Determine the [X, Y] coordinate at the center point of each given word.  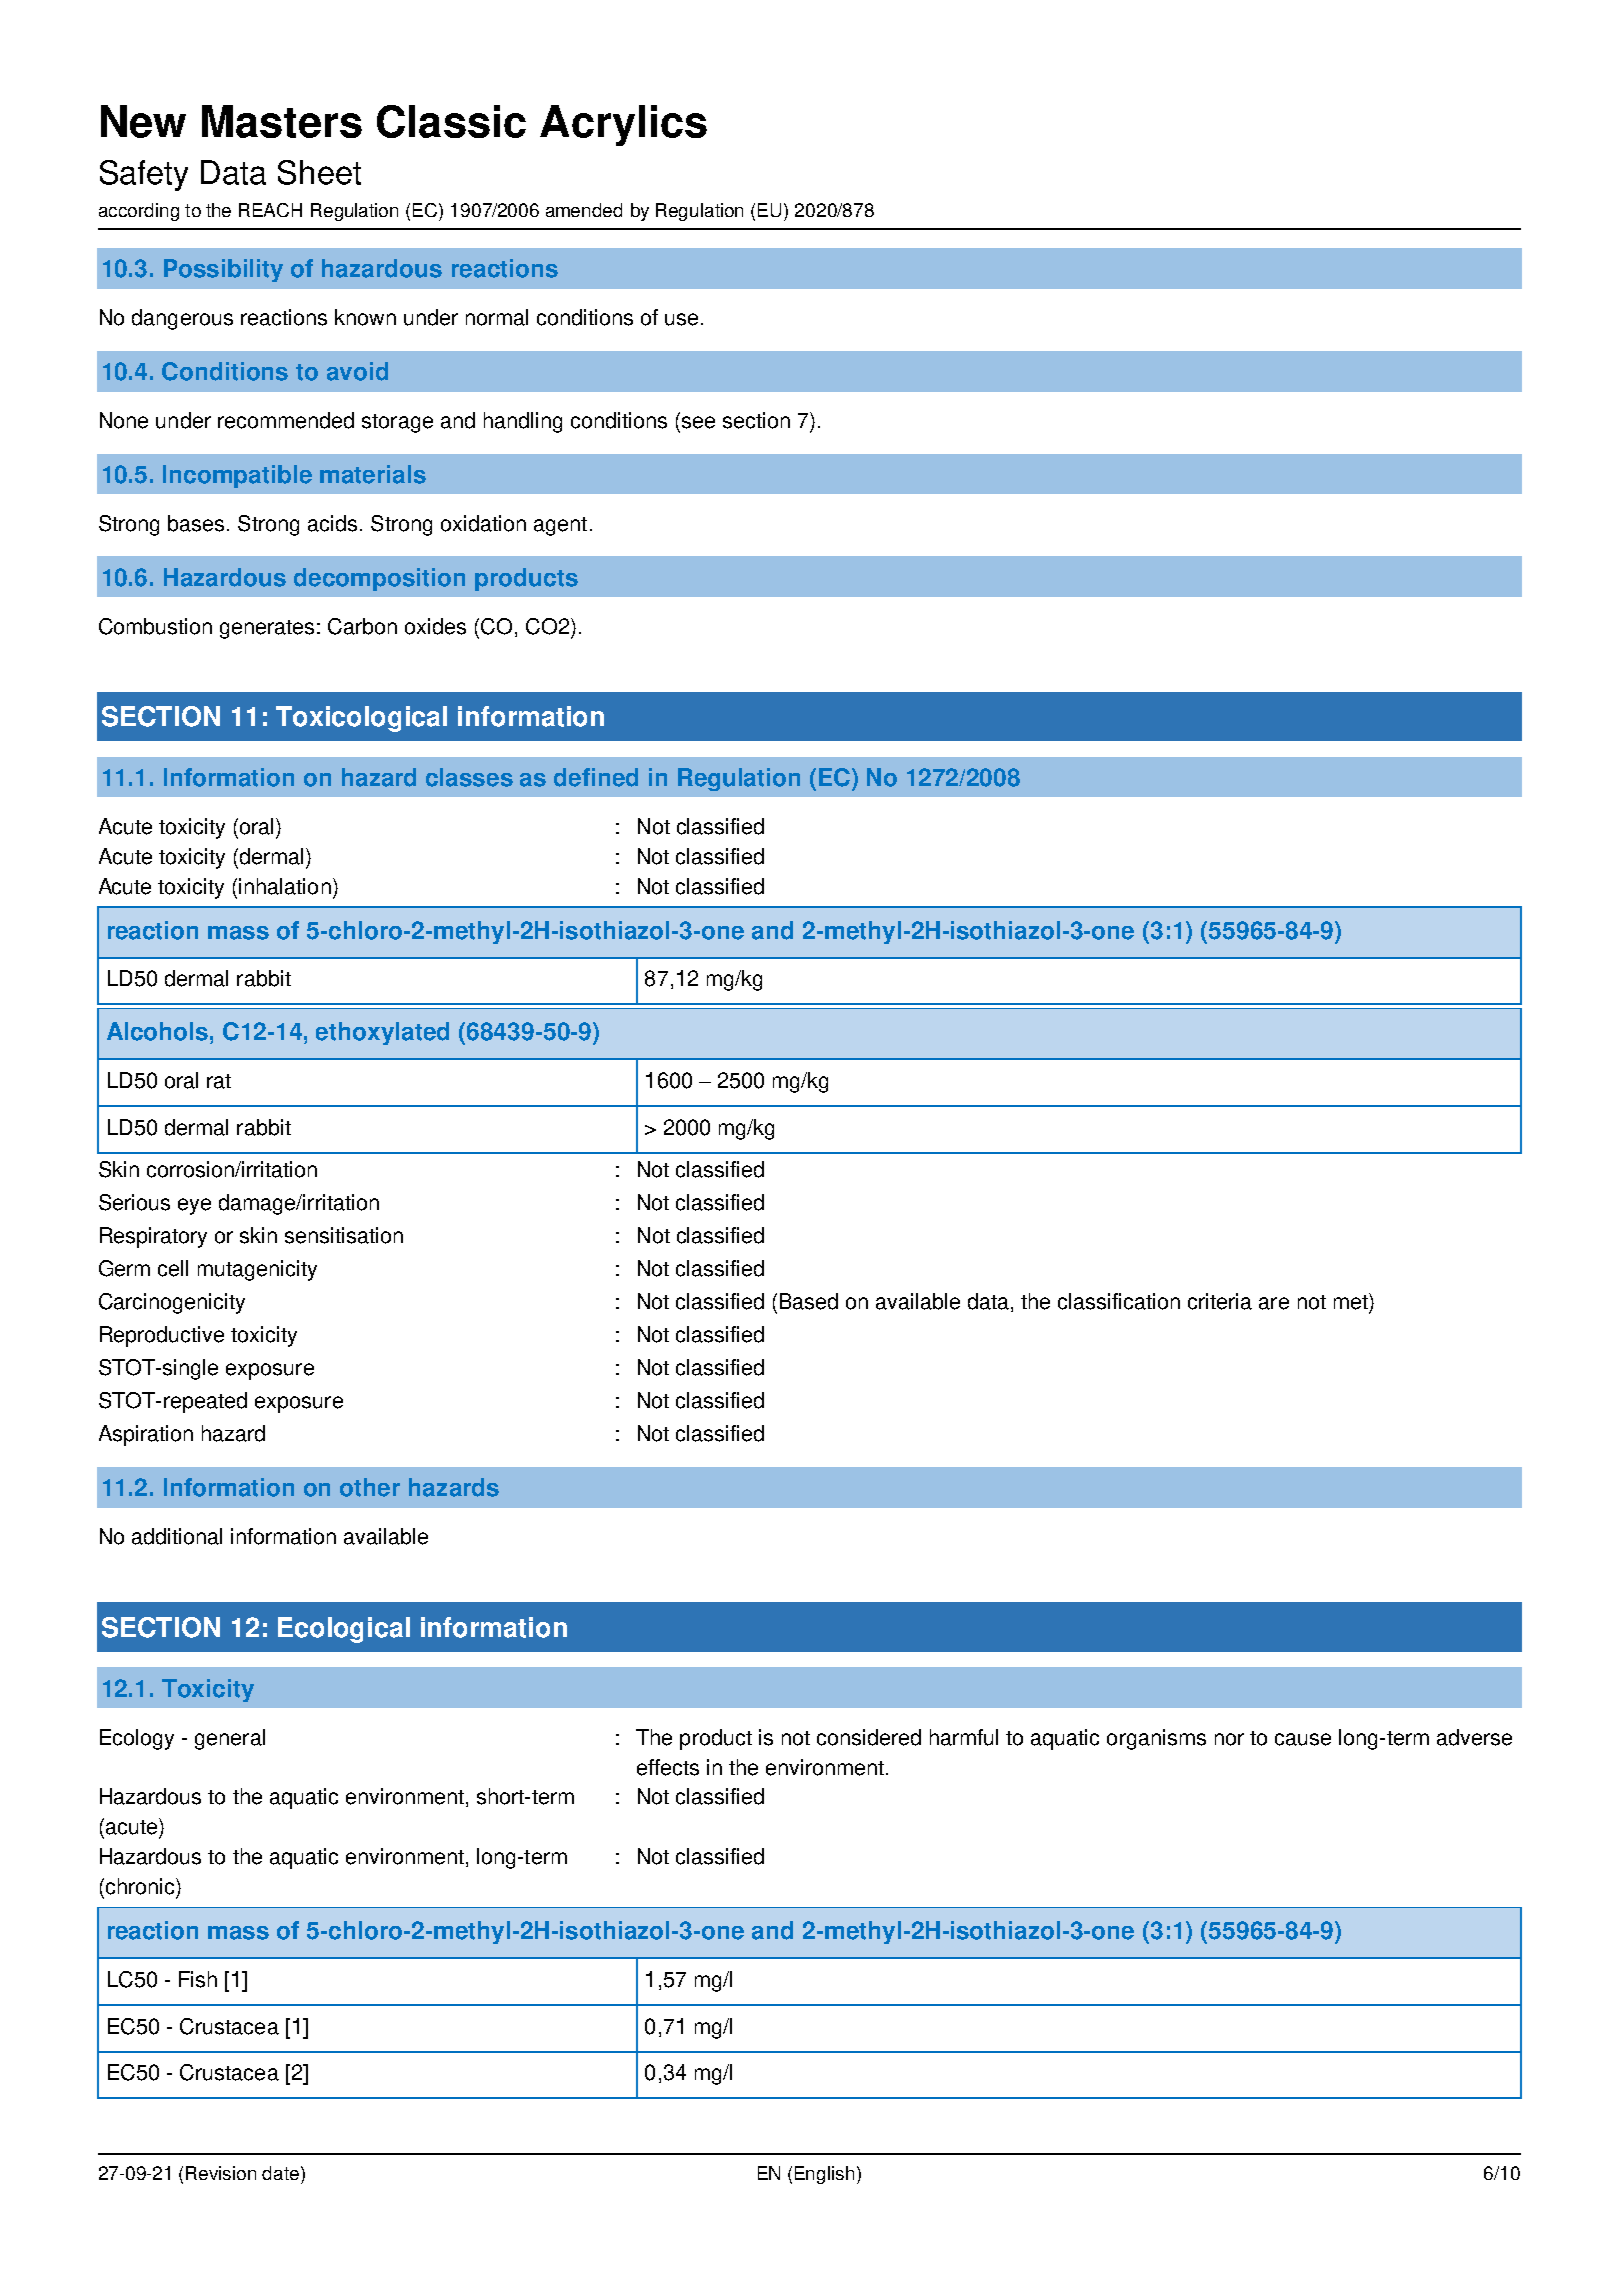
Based [809, 1301]
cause [1303, 1739]
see [698, 422]
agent [560, 526]
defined [596, 777]
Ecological [344, 1630]
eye [194, 1206]
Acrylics [623, 125]
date [282, 2173]
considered [869, 1737]
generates [267, 629]
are [1274, 1303]
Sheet [319, 172]
